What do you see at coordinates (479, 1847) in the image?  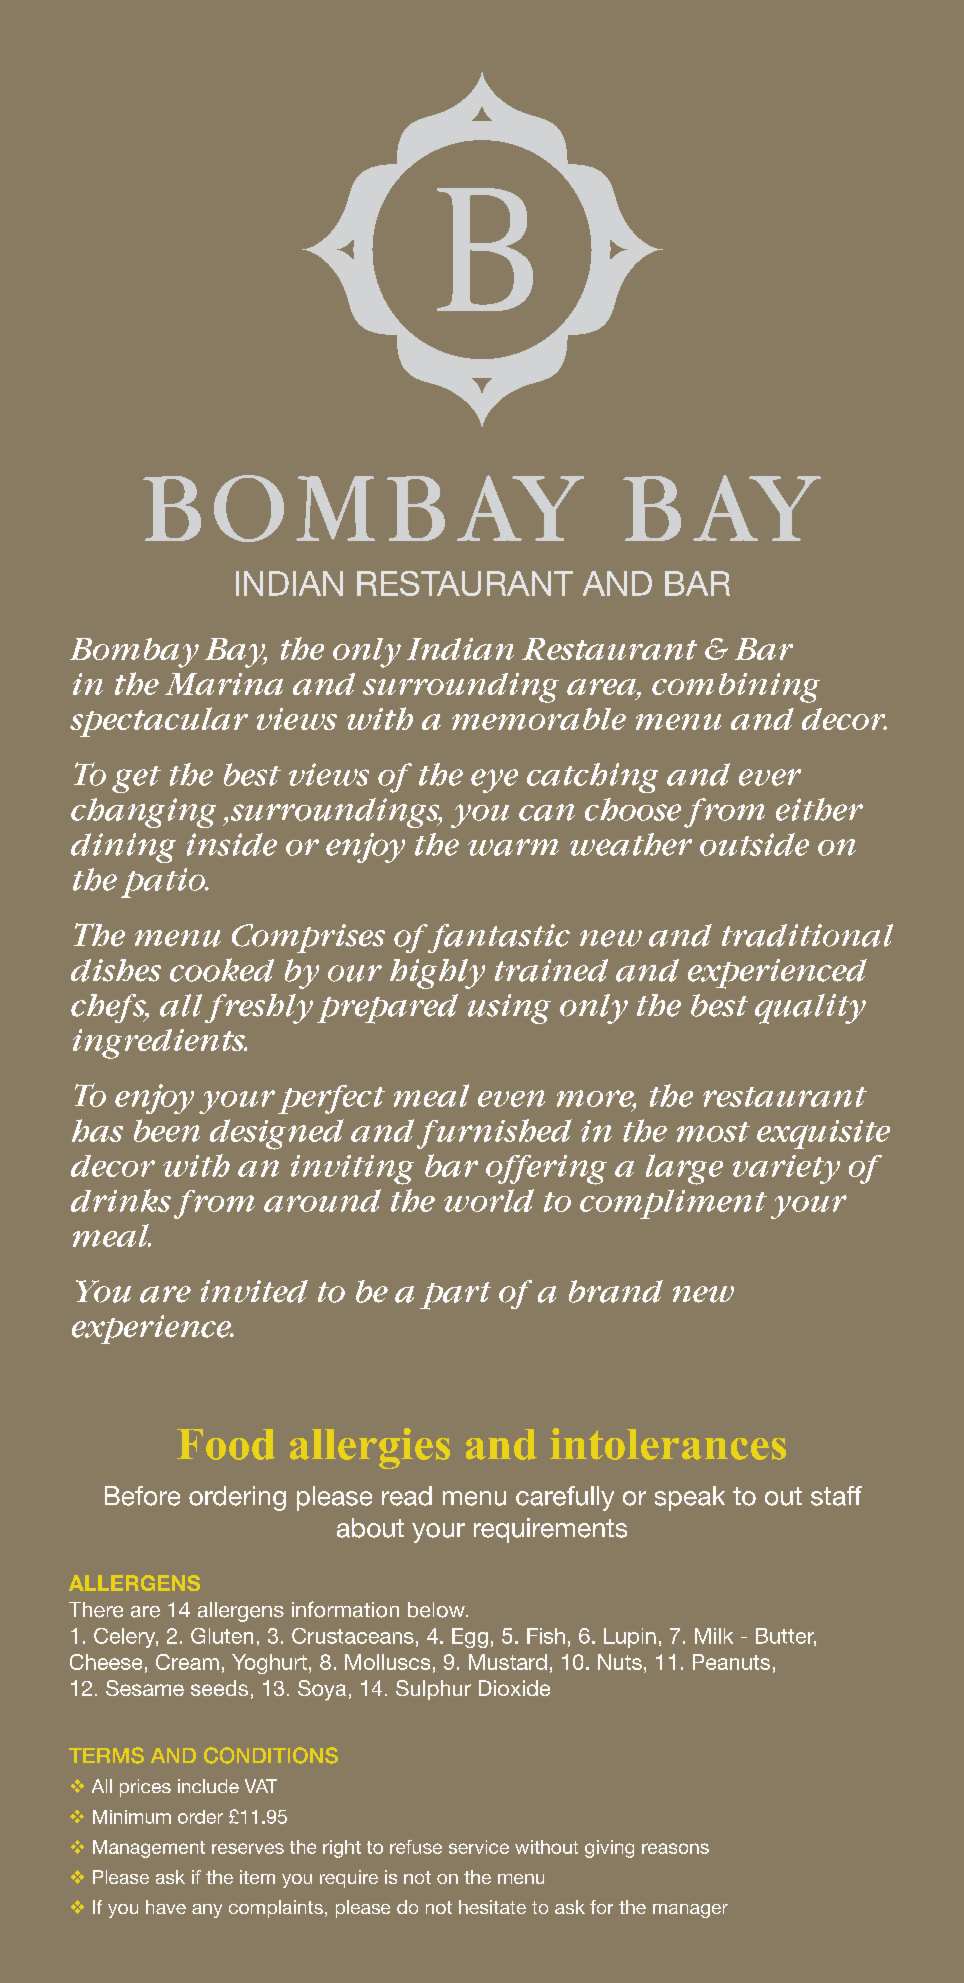 I see `service` at bounding box center [479, 1847].
